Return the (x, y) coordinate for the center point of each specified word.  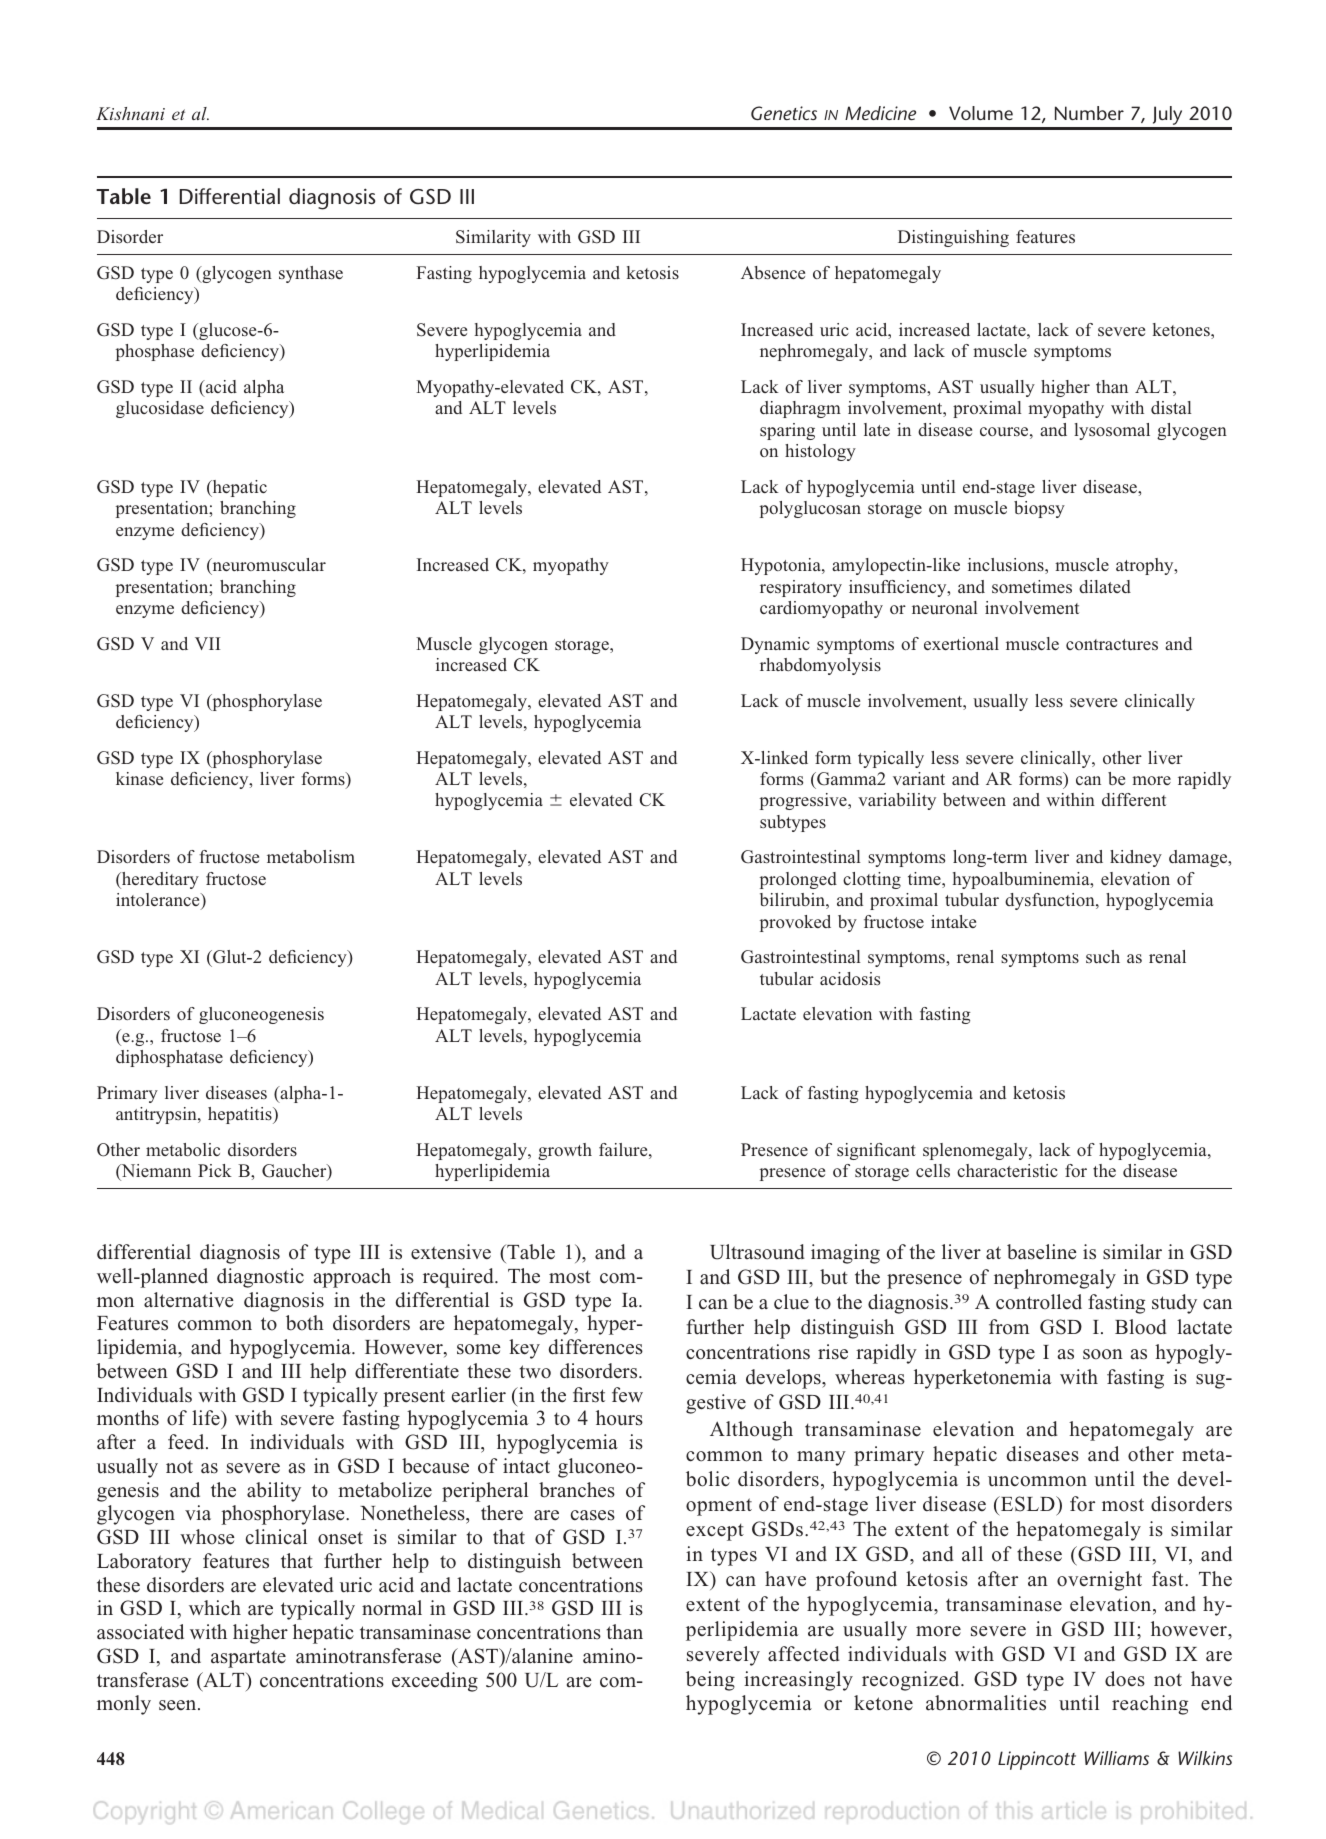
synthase (311, 274)
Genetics (784, 113)
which (215, 1608)
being (710, 1681)
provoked (795, 923)
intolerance (159, 901)
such (1103, 956)
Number (1089, 113)
